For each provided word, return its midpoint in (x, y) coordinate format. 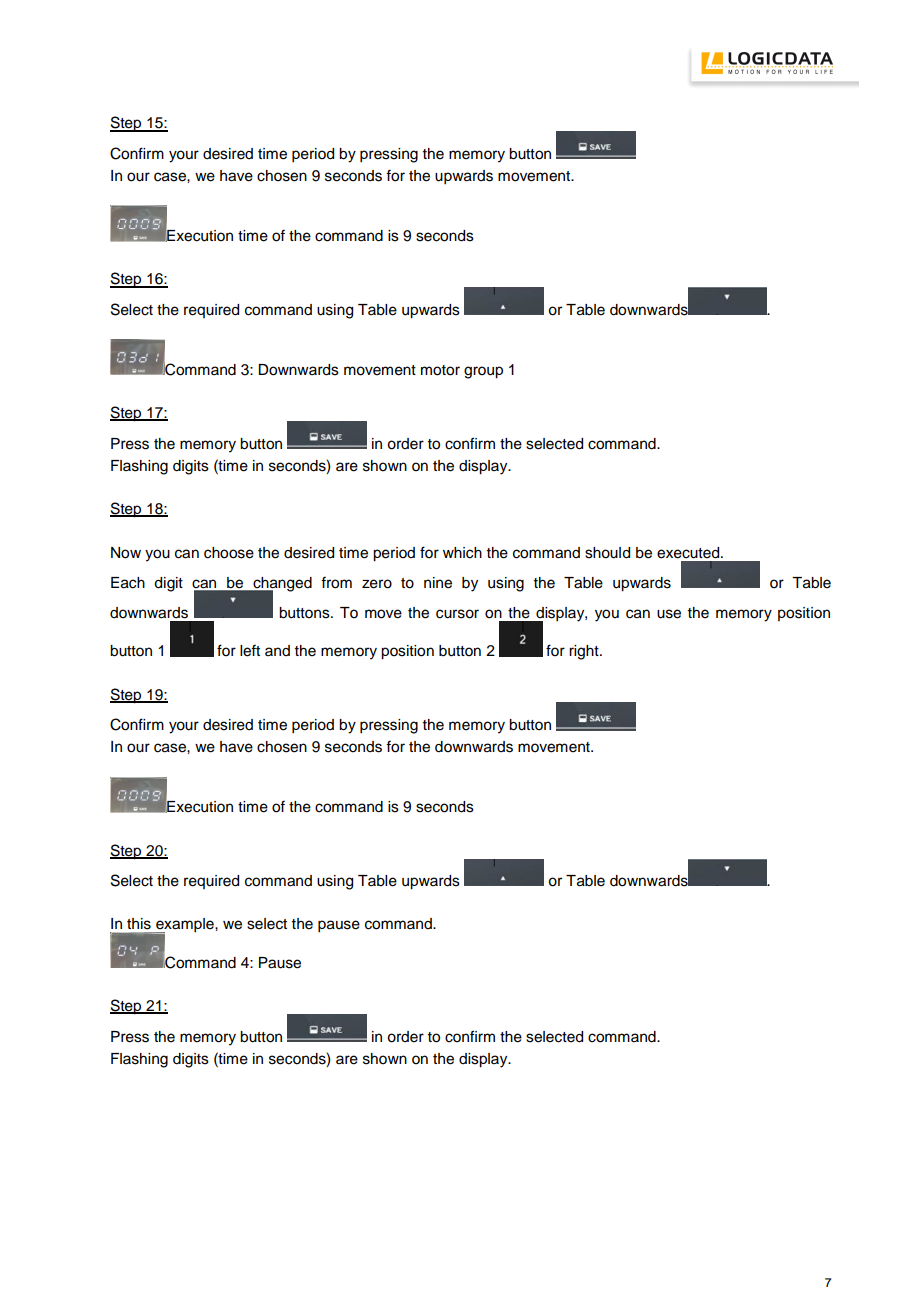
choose (229, 553)
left (250, 650)
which (462, 553)
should (607, 553)
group (483, 372)
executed (689, 553)
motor (440, 370)
